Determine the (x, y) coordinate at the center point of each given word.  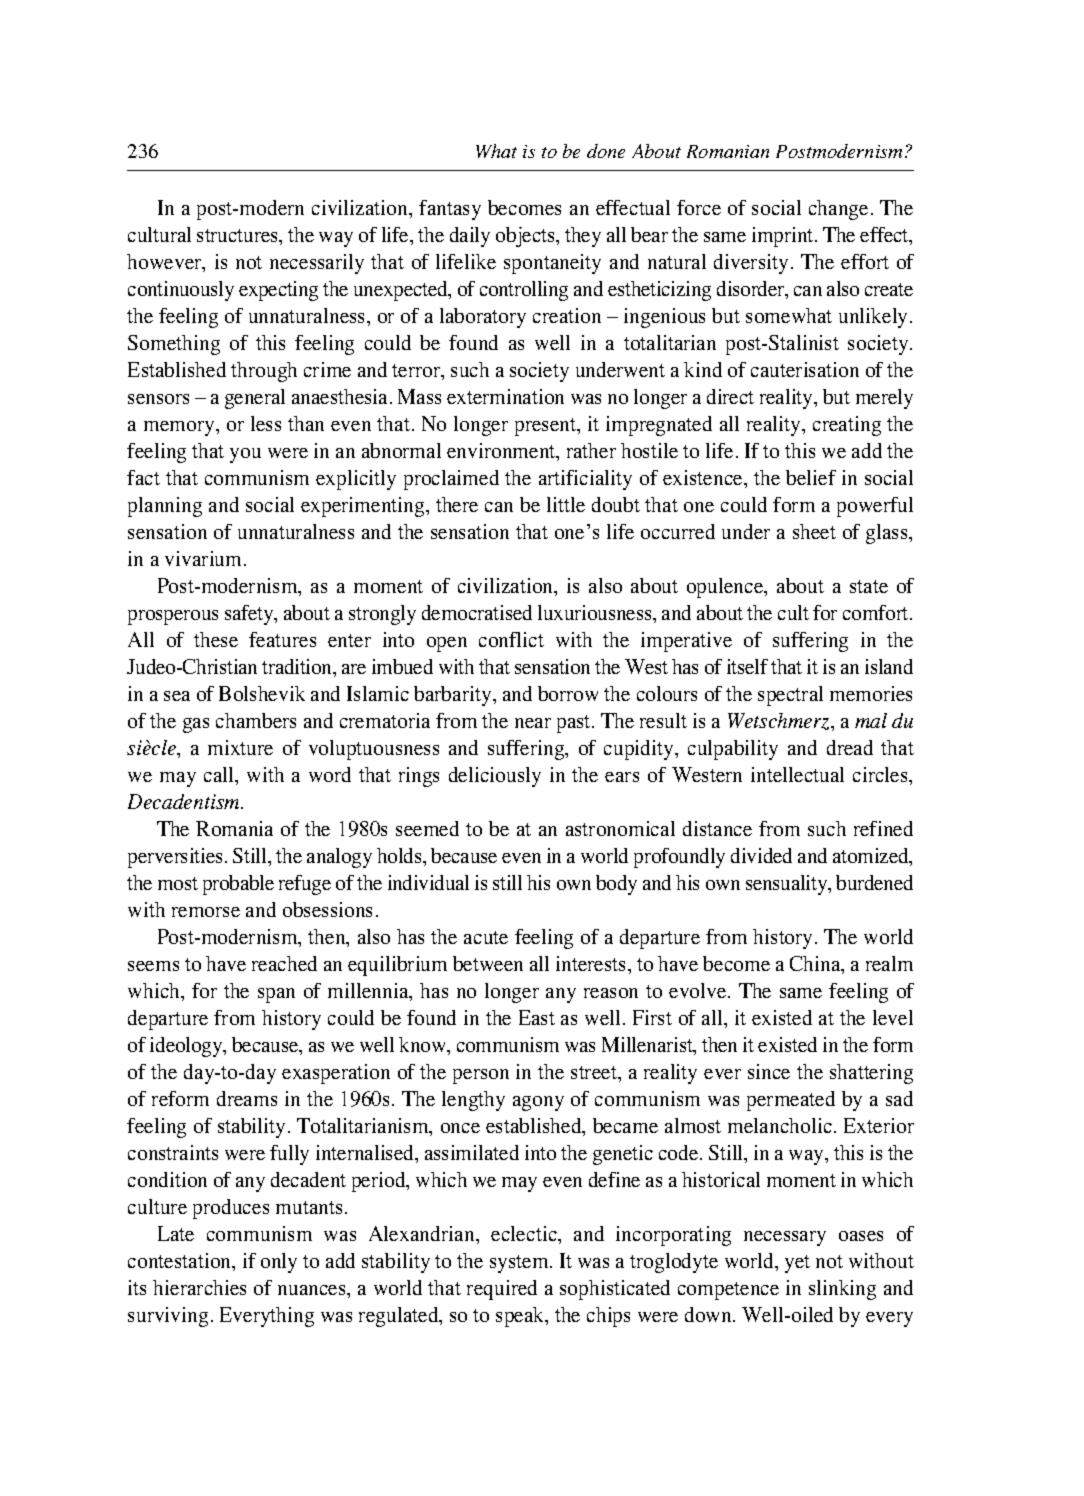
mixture (240, 747)
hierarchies (199, 1287)
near (533, 723)
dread (850, 747)
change (838, 210)
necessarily (317, 264)
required (502, 1290)
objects (526, 237)
